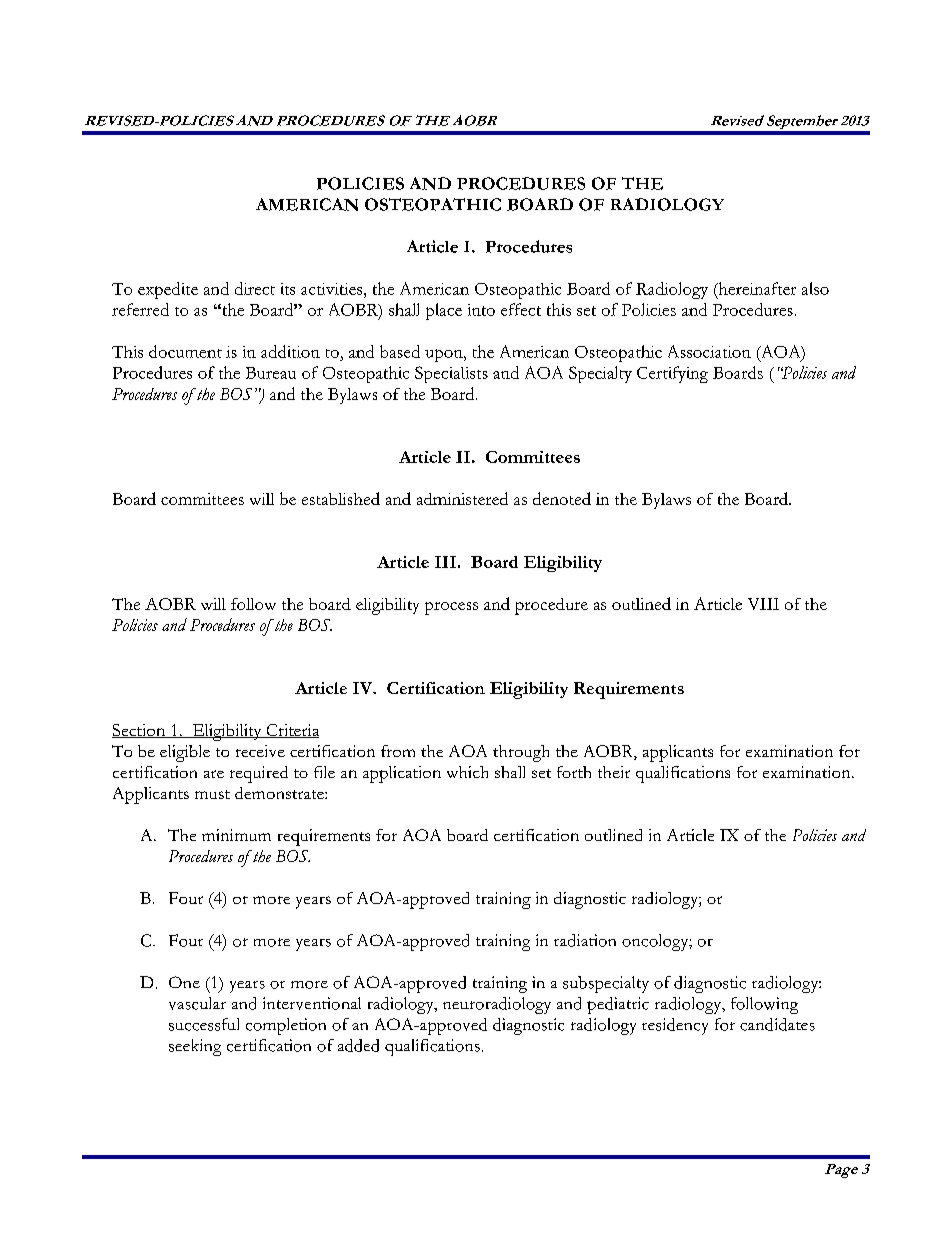 The height and width of the screenshot is (1233, 952). I want to click on Criteria, so click(291, 731).
